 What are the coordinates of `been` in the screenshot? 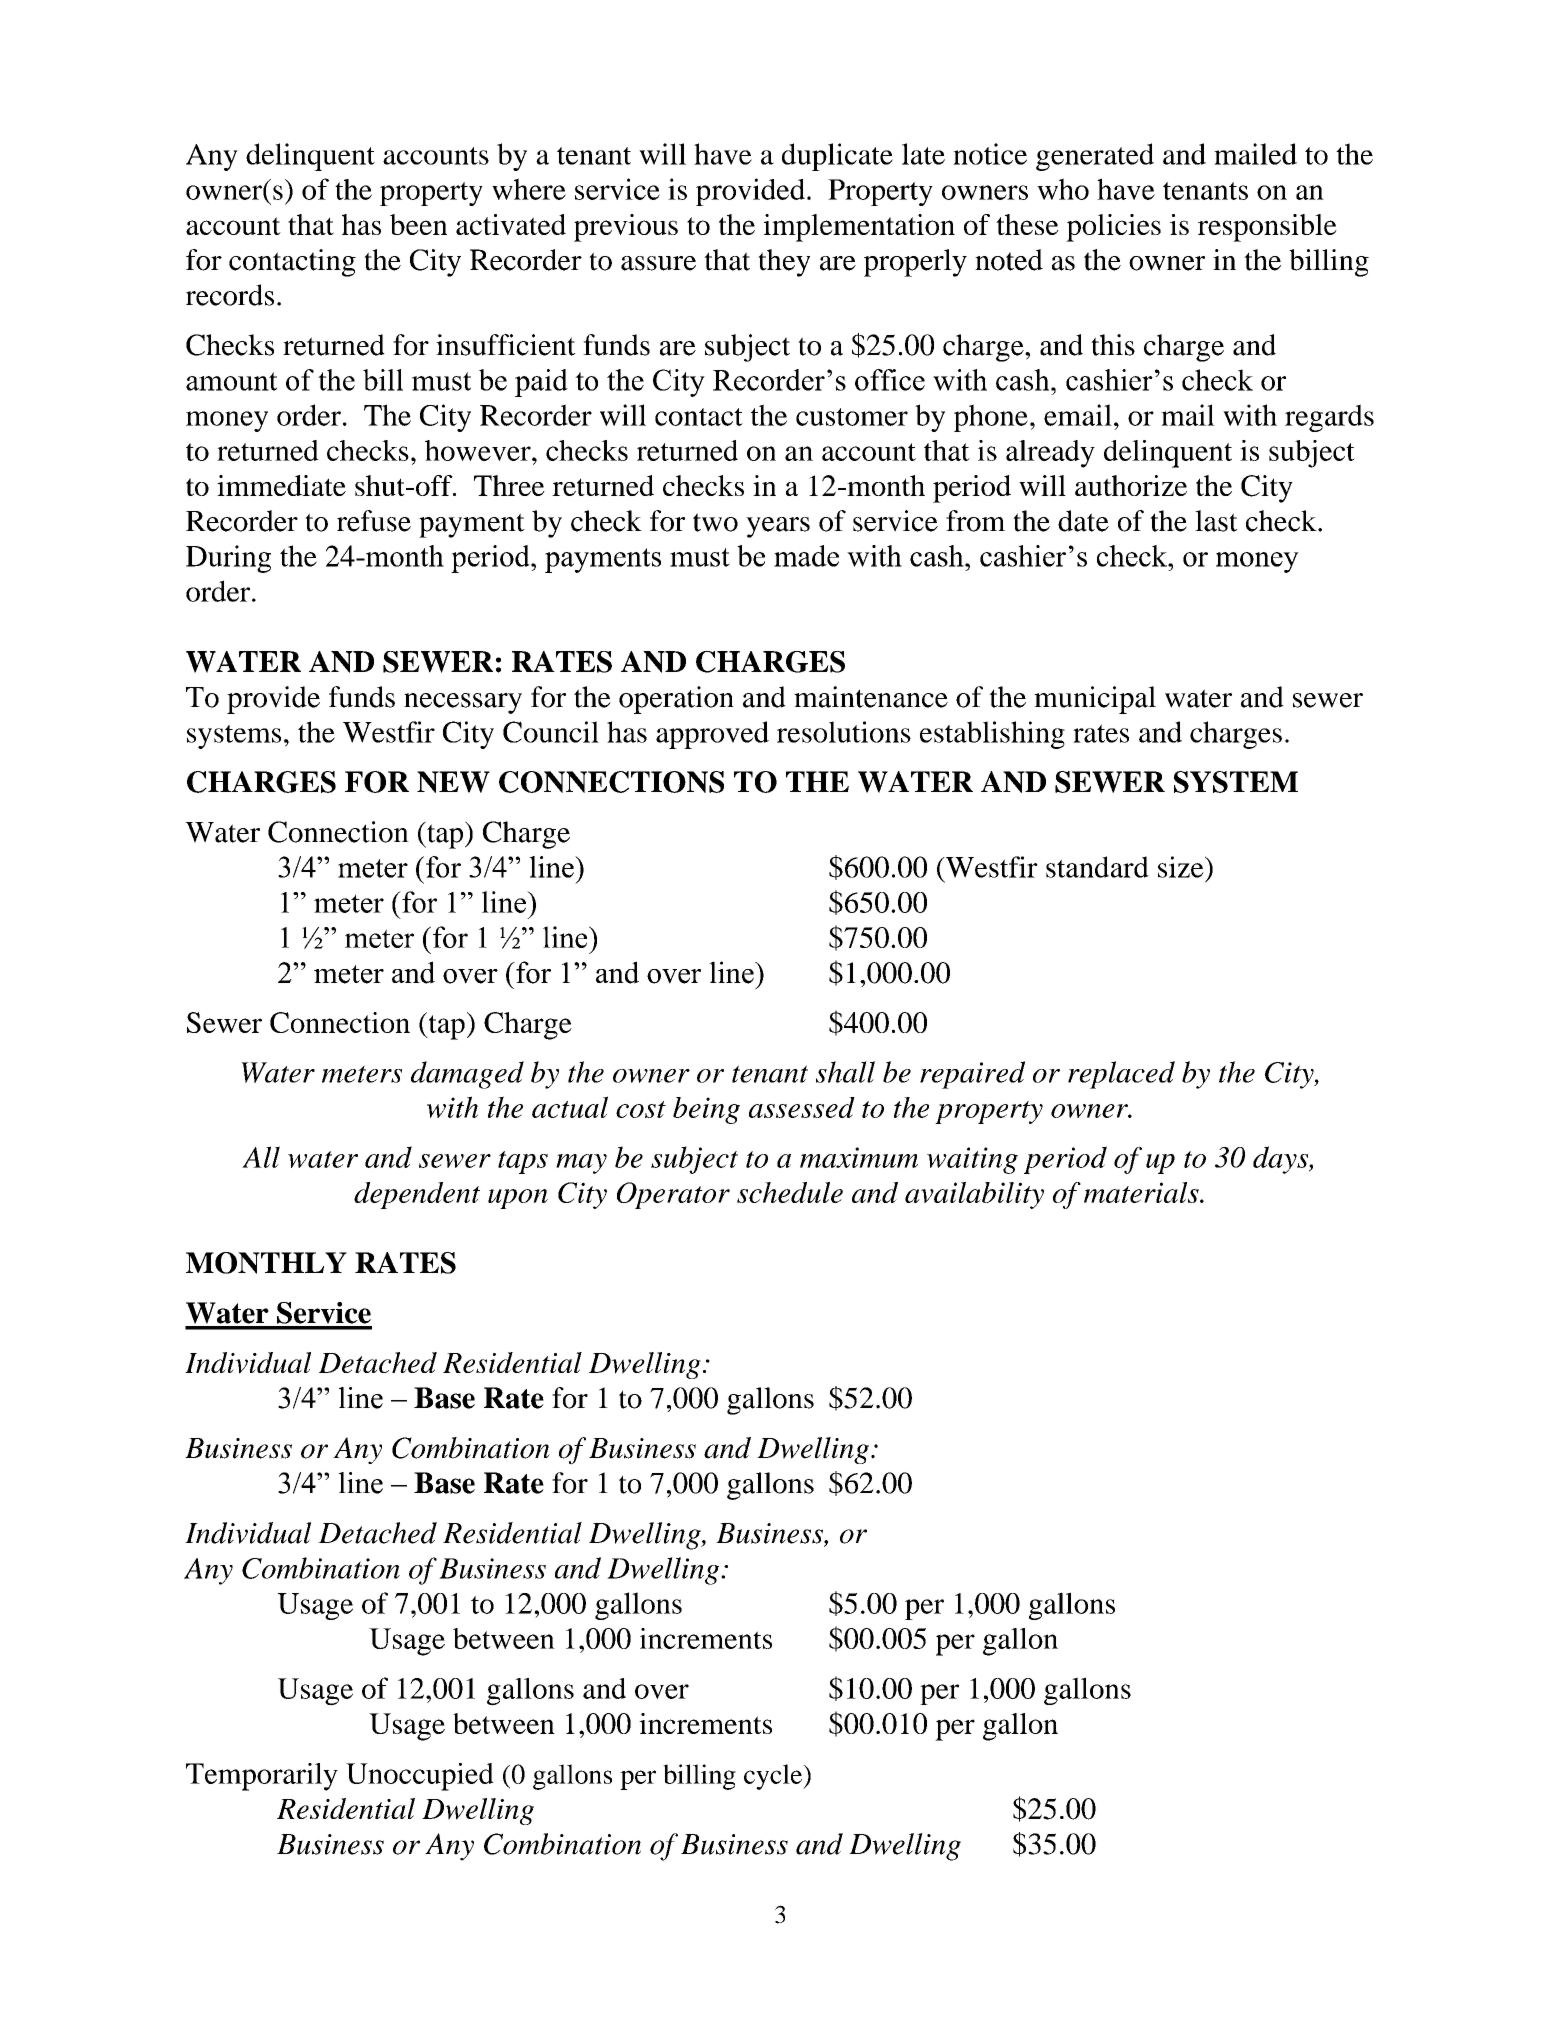 It's located at (418, 224).
